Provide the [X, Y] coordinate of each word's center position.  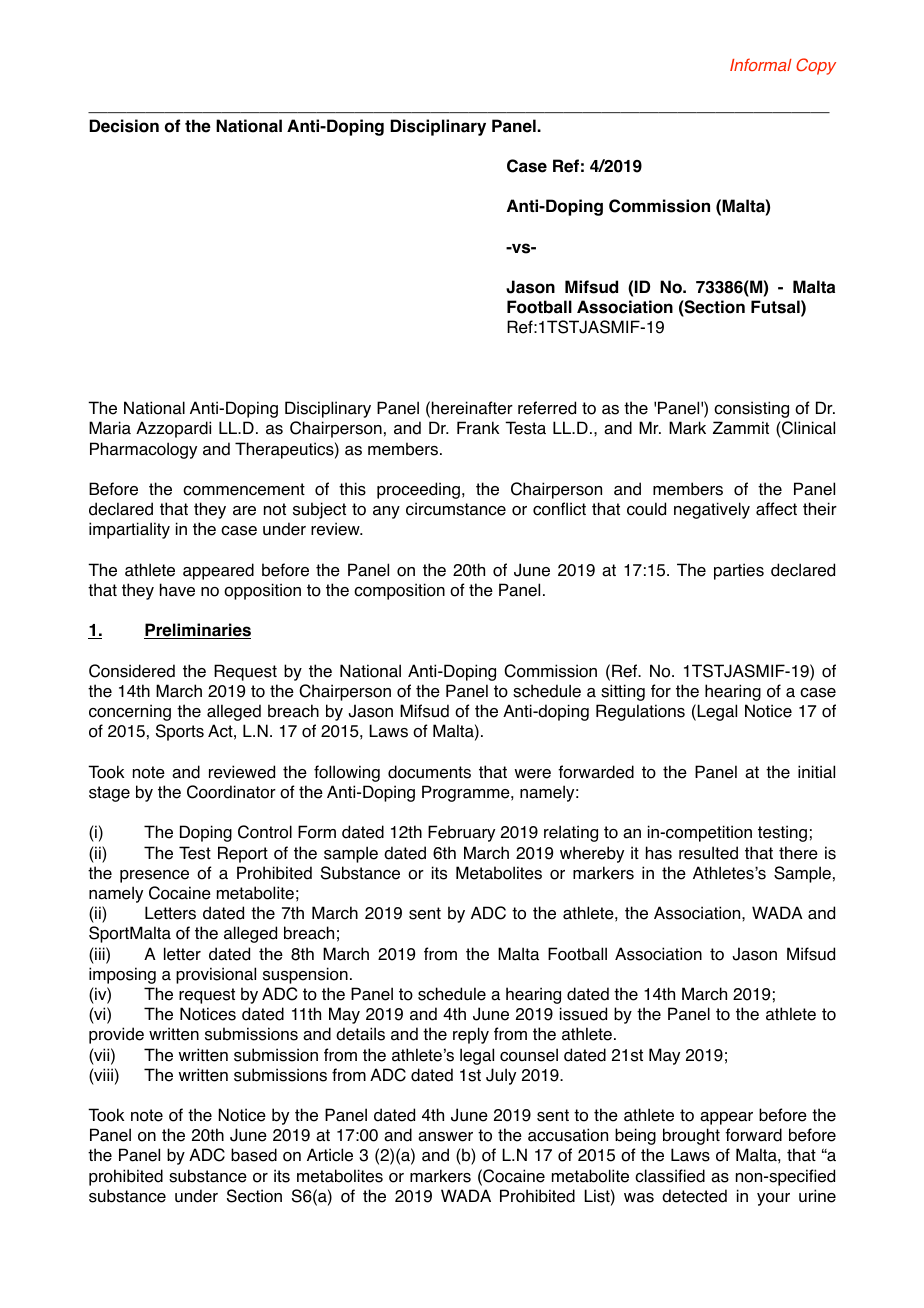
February [461, 833]
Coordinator [231, 792]
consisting [751, 409]
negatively [712, 510]
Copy [816, 66]
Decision [124, 126]
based [254, 1155]
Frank [478, 428]
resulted [708, 853]
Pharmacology [143, 450]
